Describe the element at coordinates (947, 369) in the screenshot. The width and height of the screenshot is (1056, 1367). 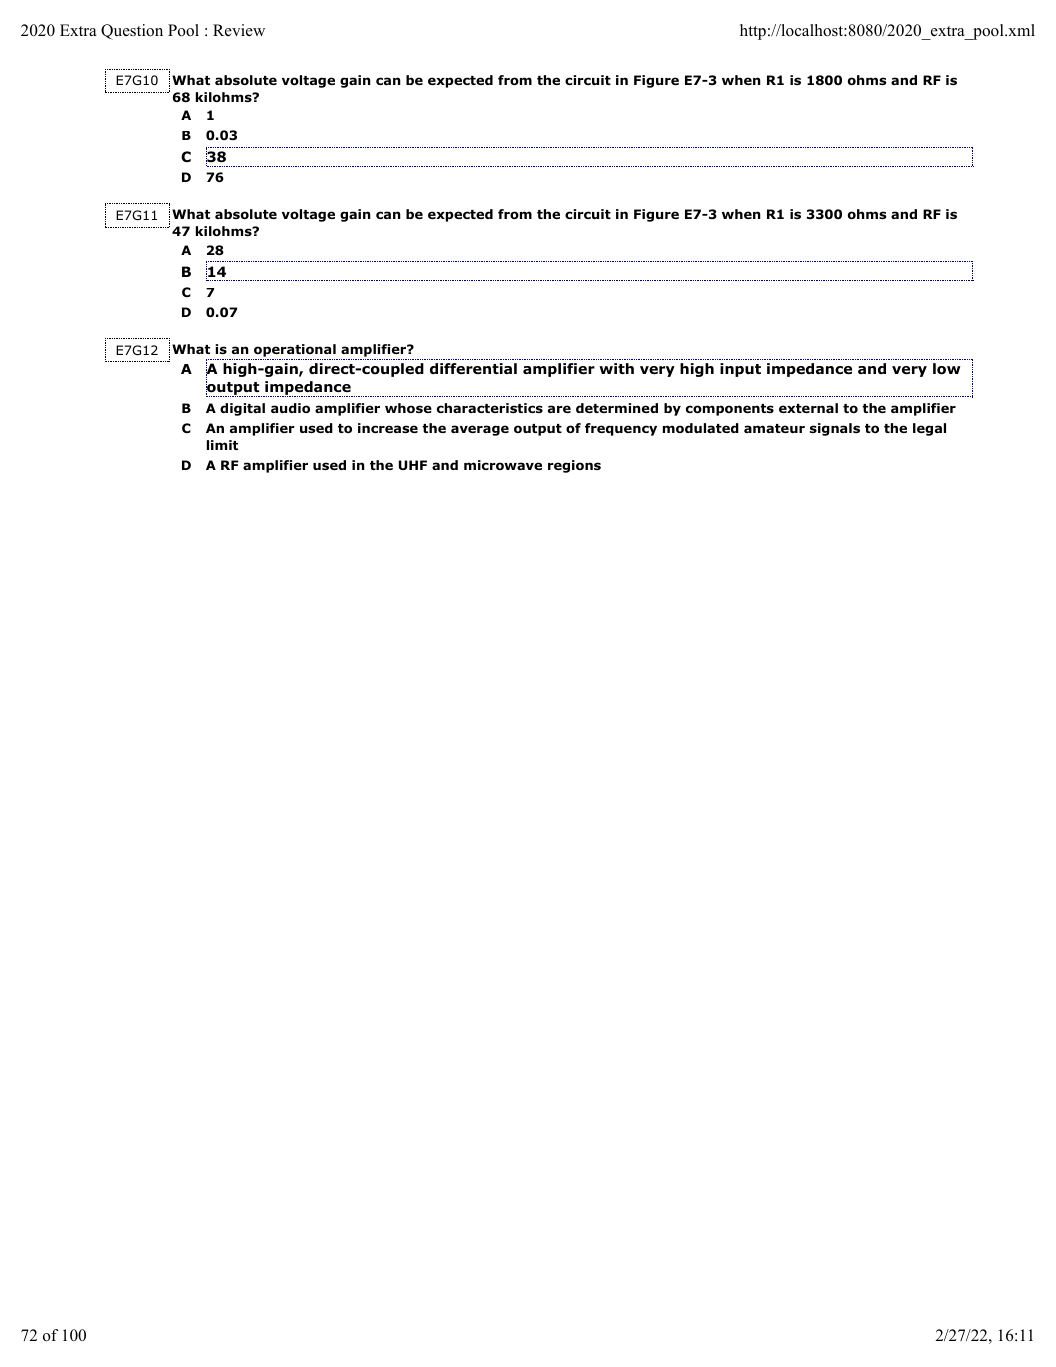
I see `low` at that location.
